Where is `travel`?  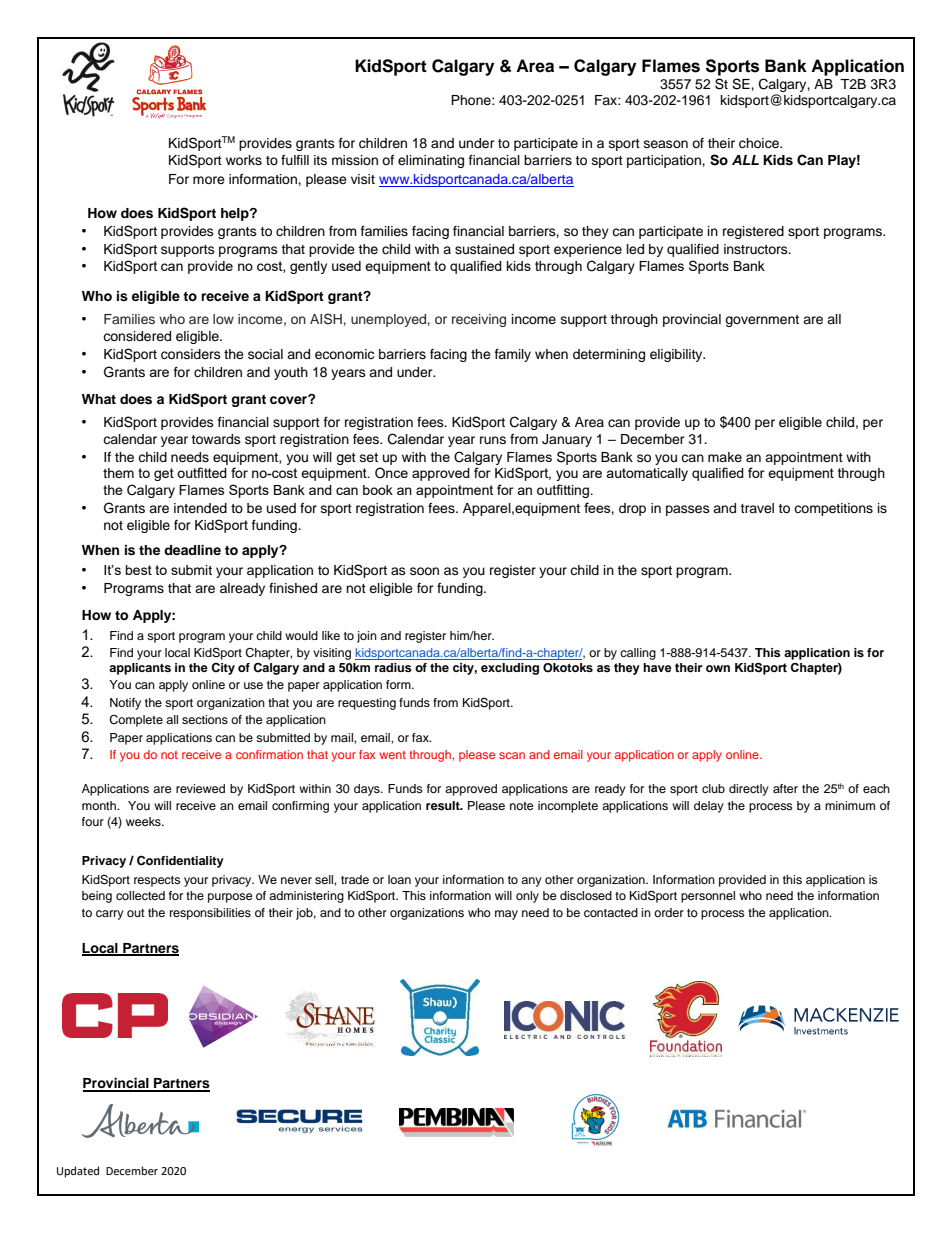 travel is located at coordinates (757, 508).
